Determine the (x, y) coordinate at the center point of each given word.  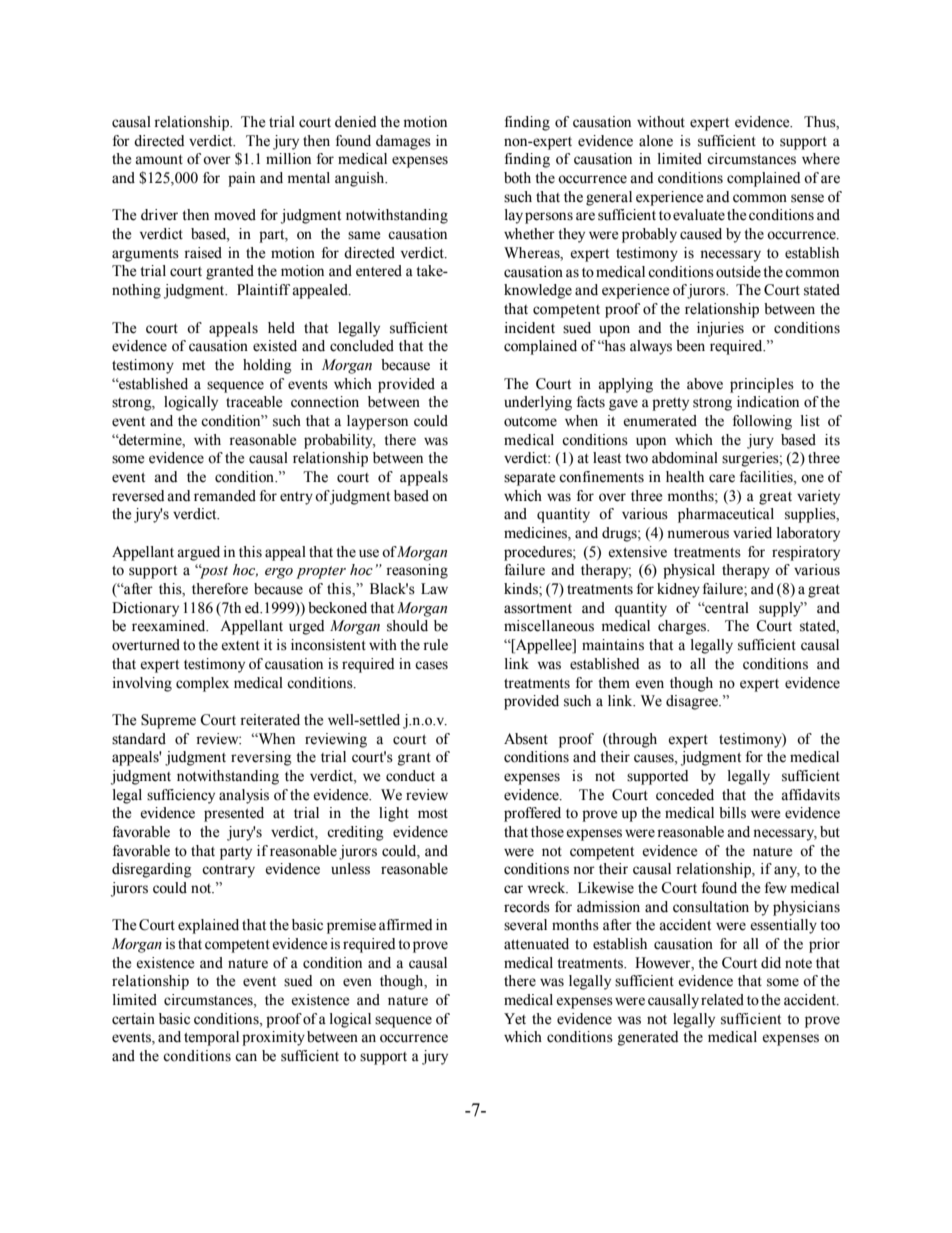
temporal (211, 1038)
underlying (538, 403)
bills (732, 813)
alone (656, 141)
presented (234, 814)
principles (762, 385)
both (517, 178)
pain (241, 179)
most (433, 814)
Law (434, 588)
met (193, 366)
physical (689, 571)
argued (198, 553)
